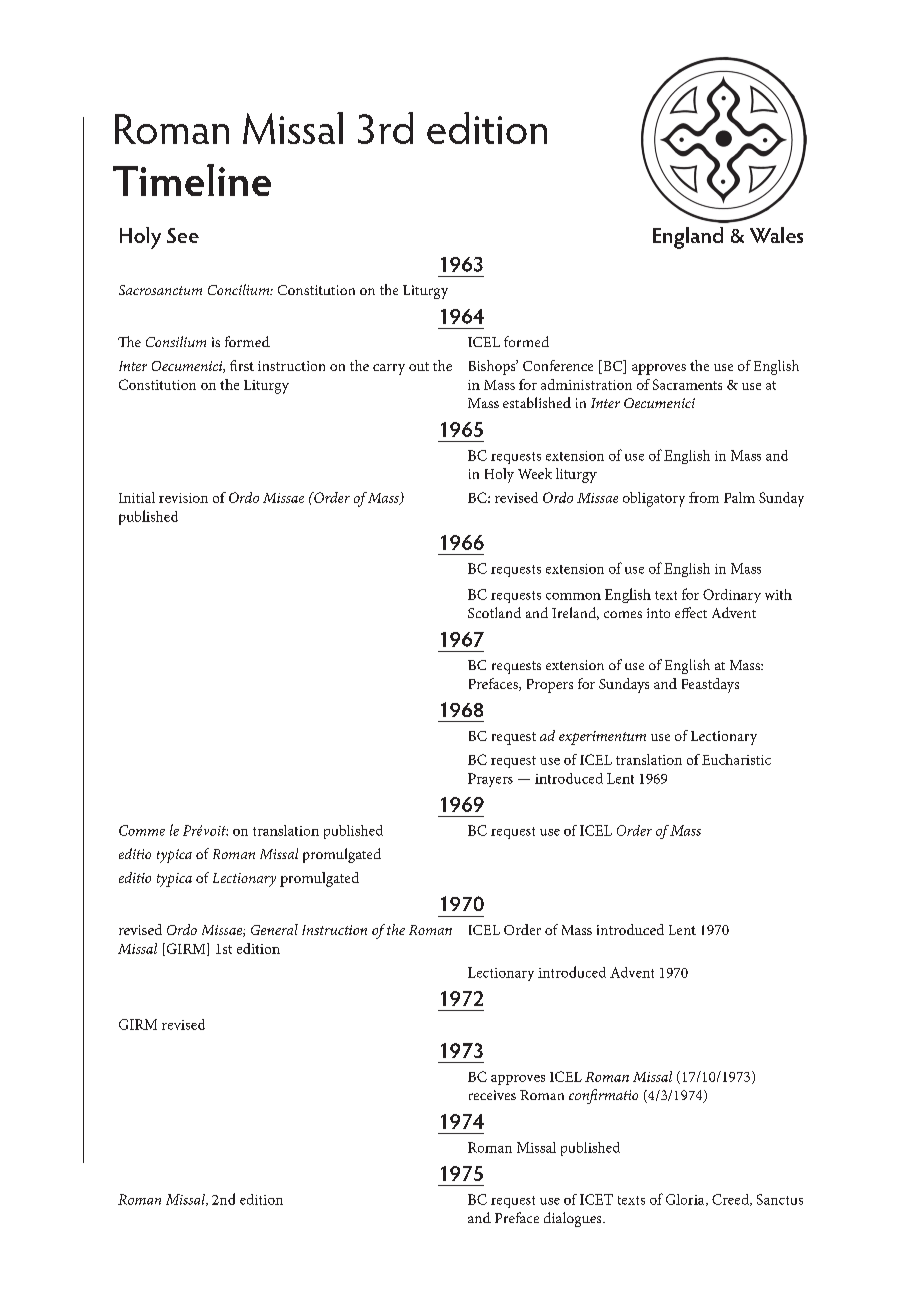 The width and height of the screenshot is (924, 1308). What do you see at coordinates (419, 366) in the screenshot?
I see `out` at bounding box center [419, 366].
